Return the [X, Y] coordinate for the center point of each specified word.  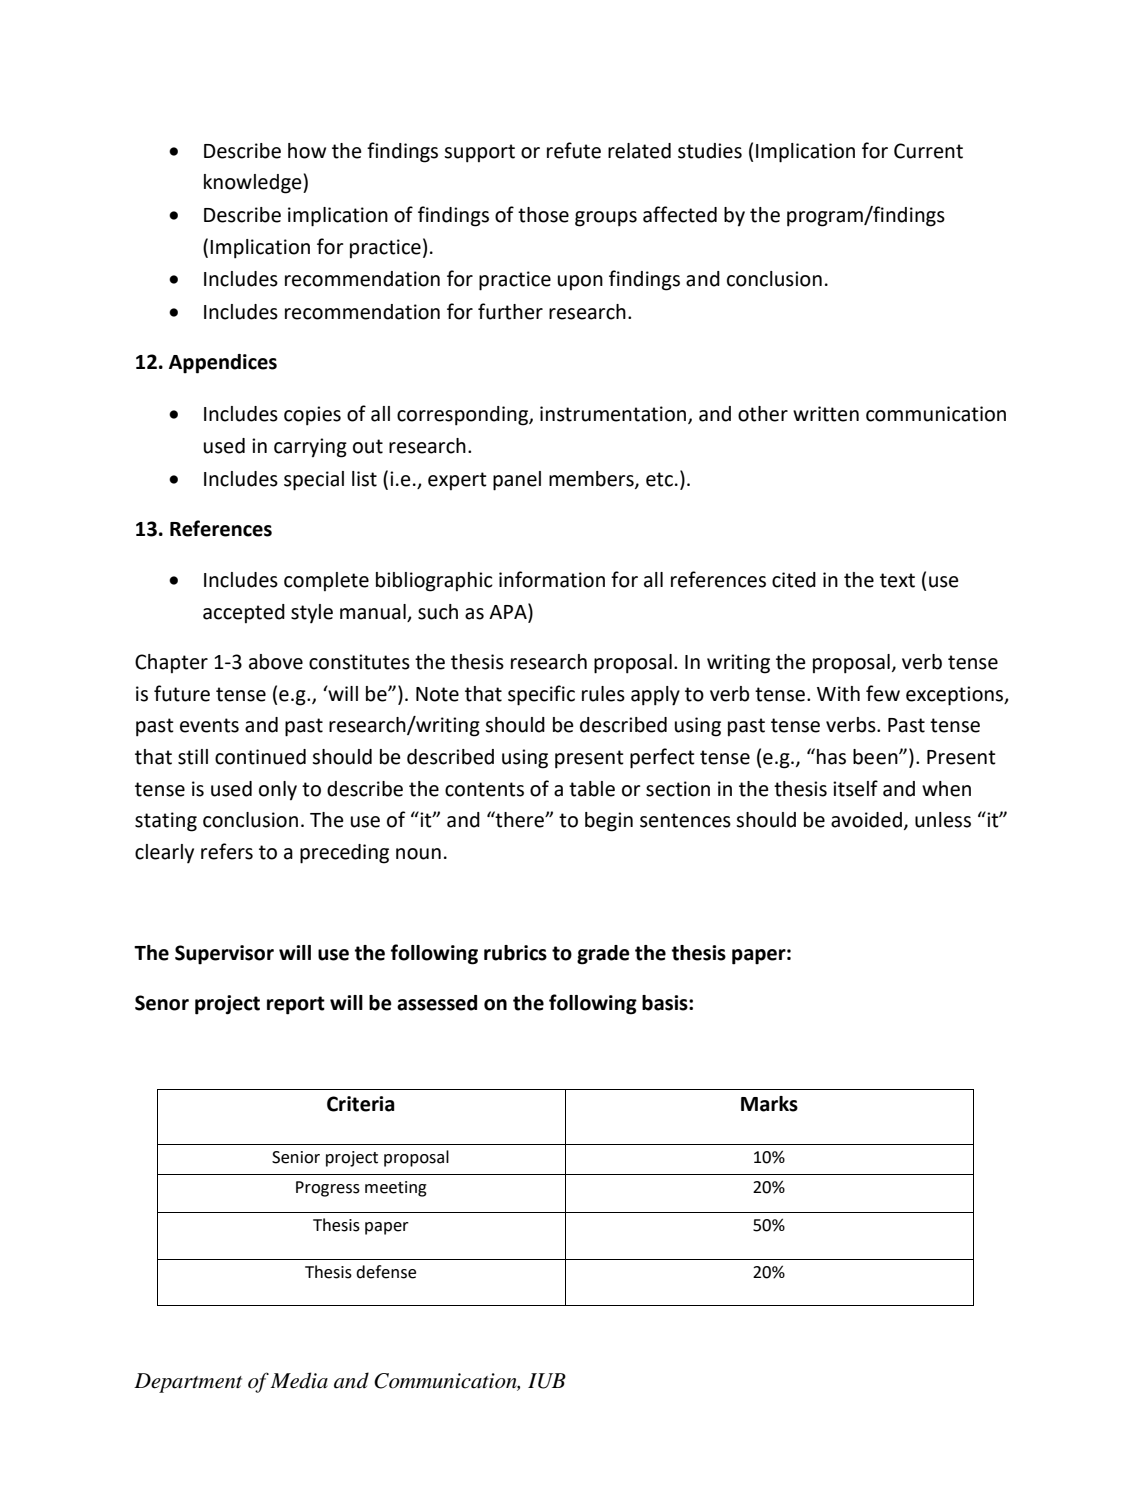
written [826, 414]
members [592, 479]
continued [260, 757]
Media [299, 1380]
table [592, 789]
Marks [769, 1104]
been [876, 757]
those [543, 215]
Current [928, 151]
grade [603, 955]
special [314, 481]
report [296, 1005]
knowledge [254, 184]
